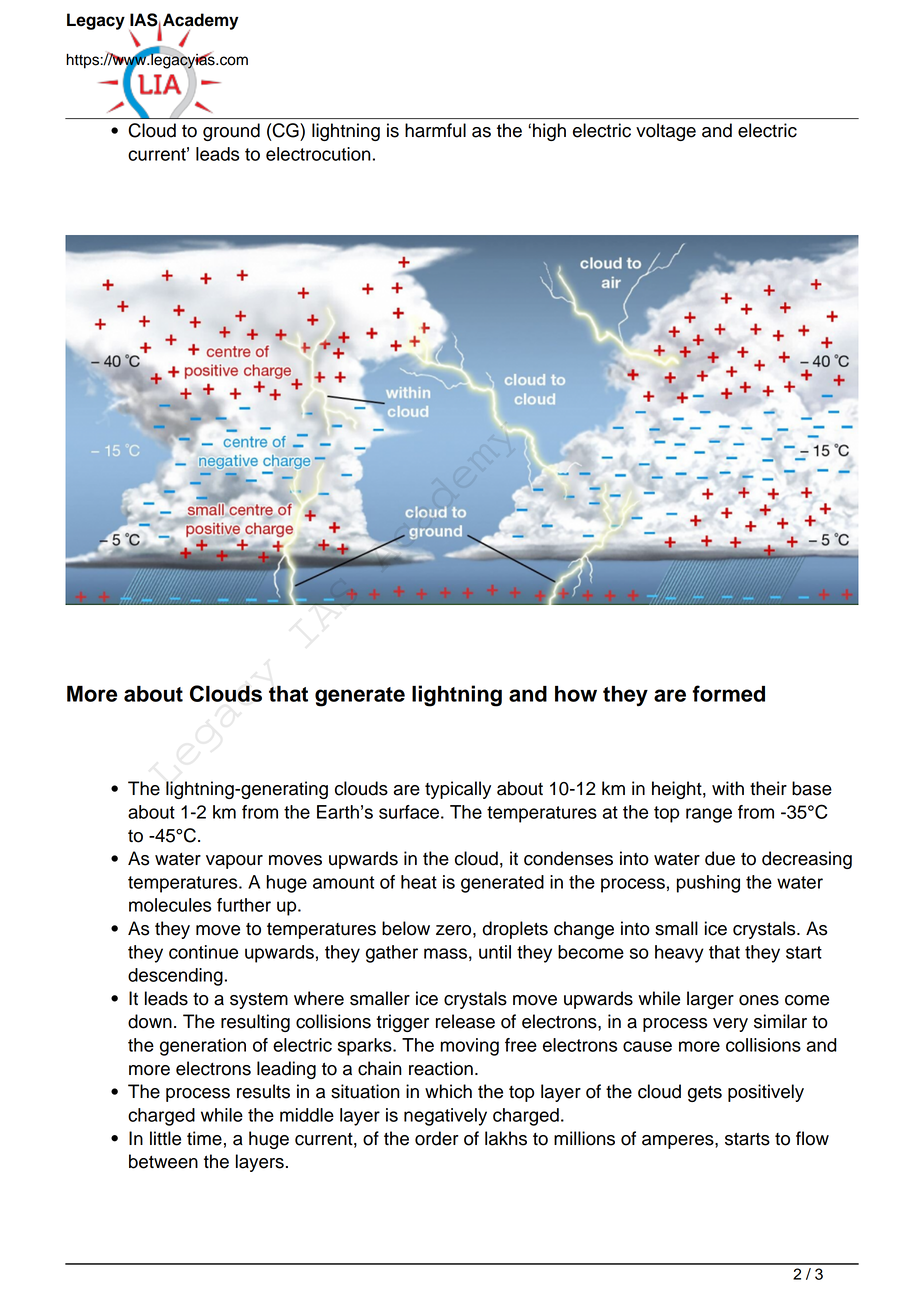 This page has height=1308, width=924. What do you see at coordinates (506, 1138) in the page?
I see `lakhs` at bounding box center [506, 1138].
